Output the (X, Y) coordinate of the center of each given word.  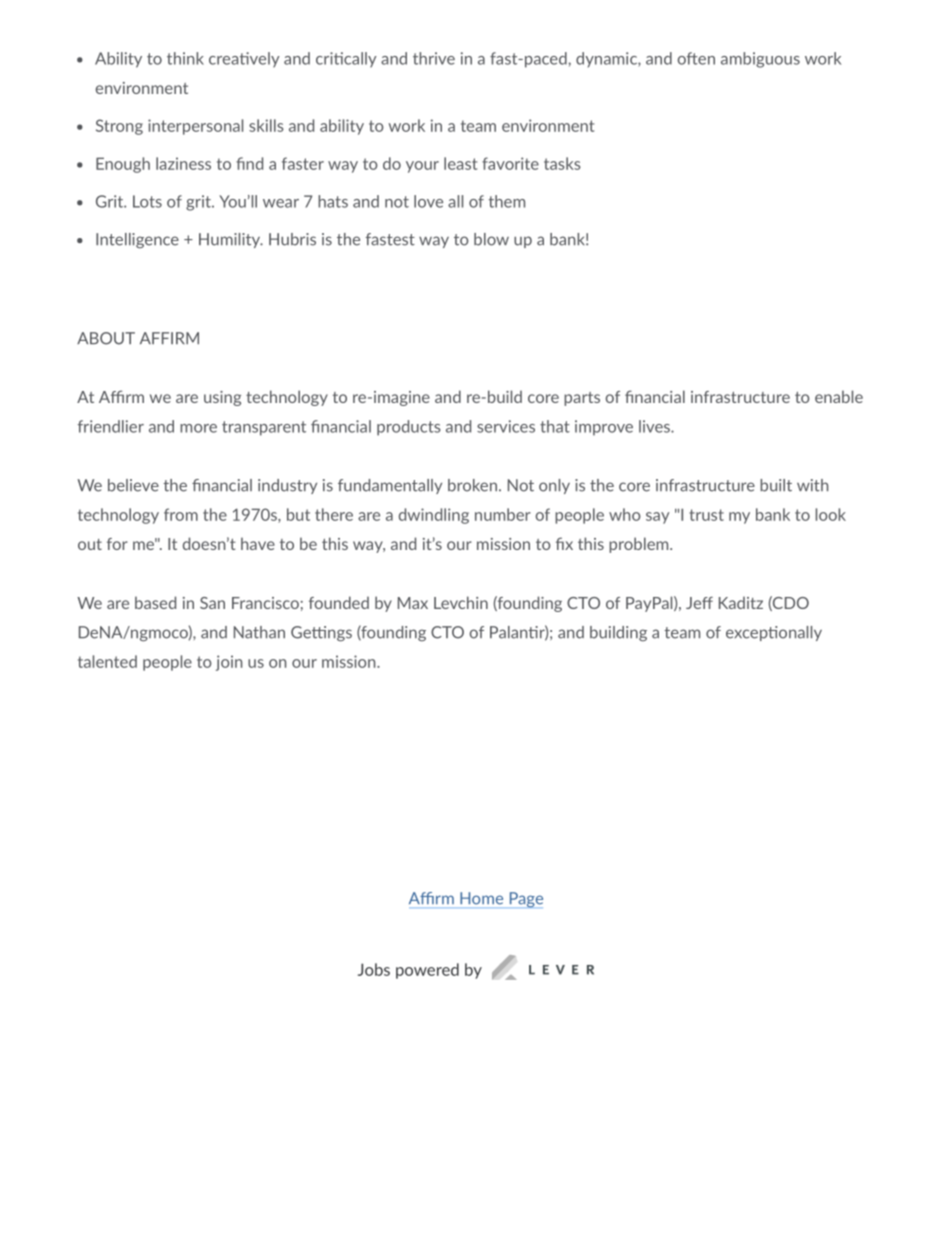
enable (839, 396)
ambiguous (760, 60)
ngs (340, 635)
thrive (434, 58)
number (503, 514)
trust (706, 515)
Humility (231, 240)
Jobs (374, 969)
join (229, 663)
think (185, 58)
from (181, 514)
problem (640, 545)
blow (491, 239)
